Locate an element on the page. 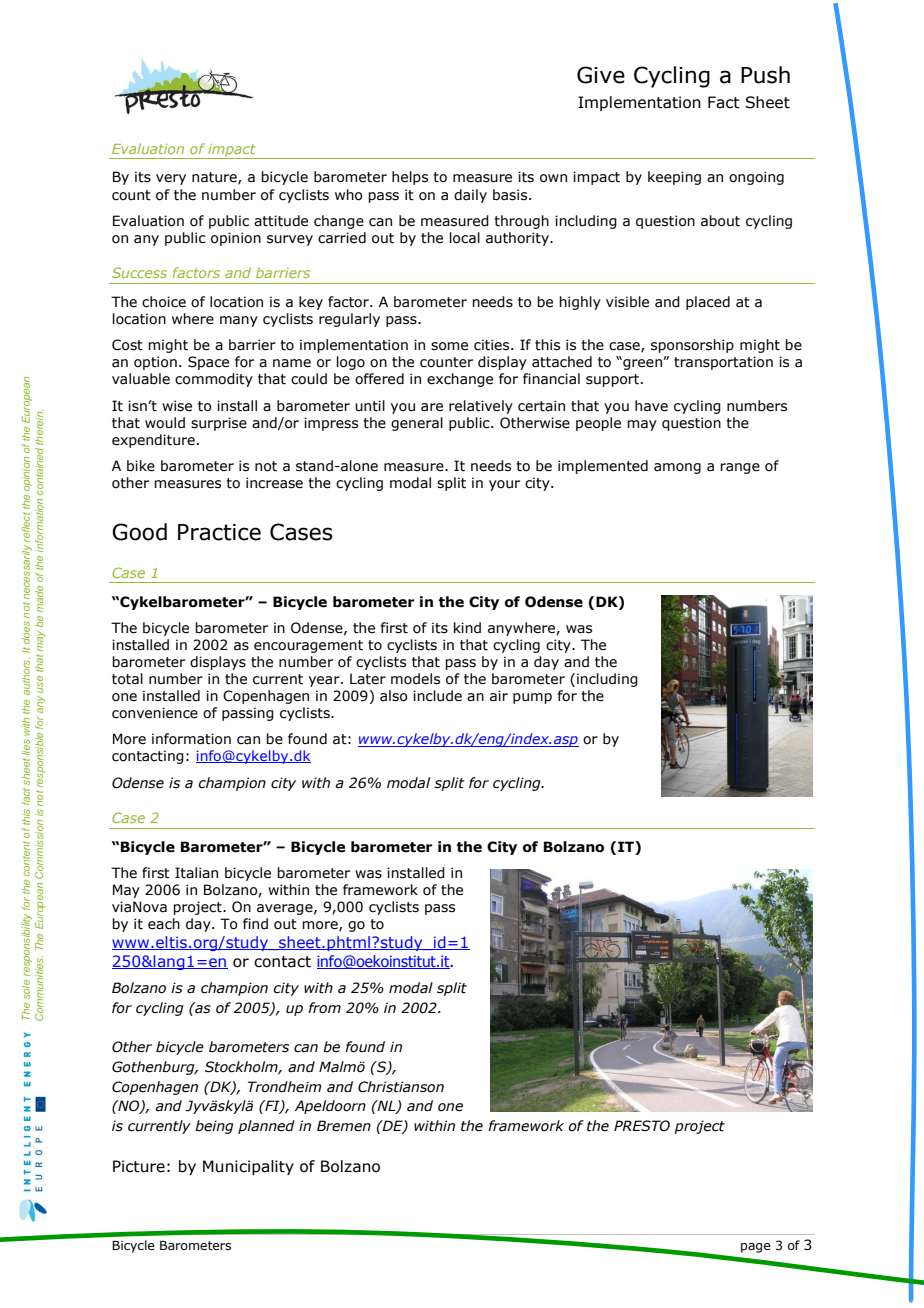 Image resolution: width=924 pixels, height=1308 pixels. pump is located at coordinates (532, 698).
